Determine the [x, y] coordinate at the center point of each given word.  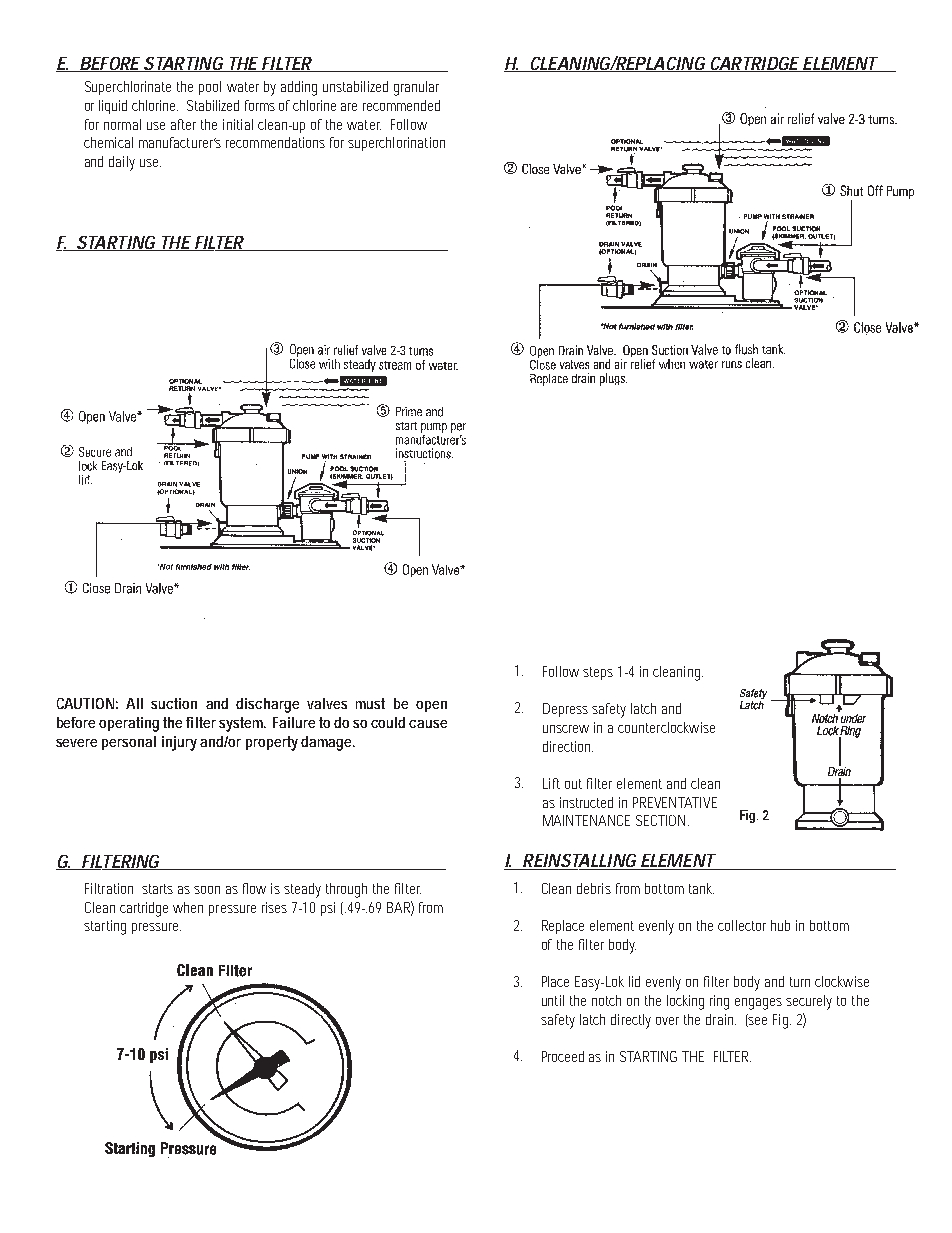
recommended [401, 105]
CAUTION [85, 703]
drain [721, 1019]
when [188, 907]
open [431, 706]
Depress [565, 710]
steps [598, 673]
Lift [551, 783]
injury [179, 743]
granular [416, 88]
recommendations [275, 142]
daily [122, 163]
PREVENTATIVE [675, 802]
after [183, 124]
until [553, 1000]
